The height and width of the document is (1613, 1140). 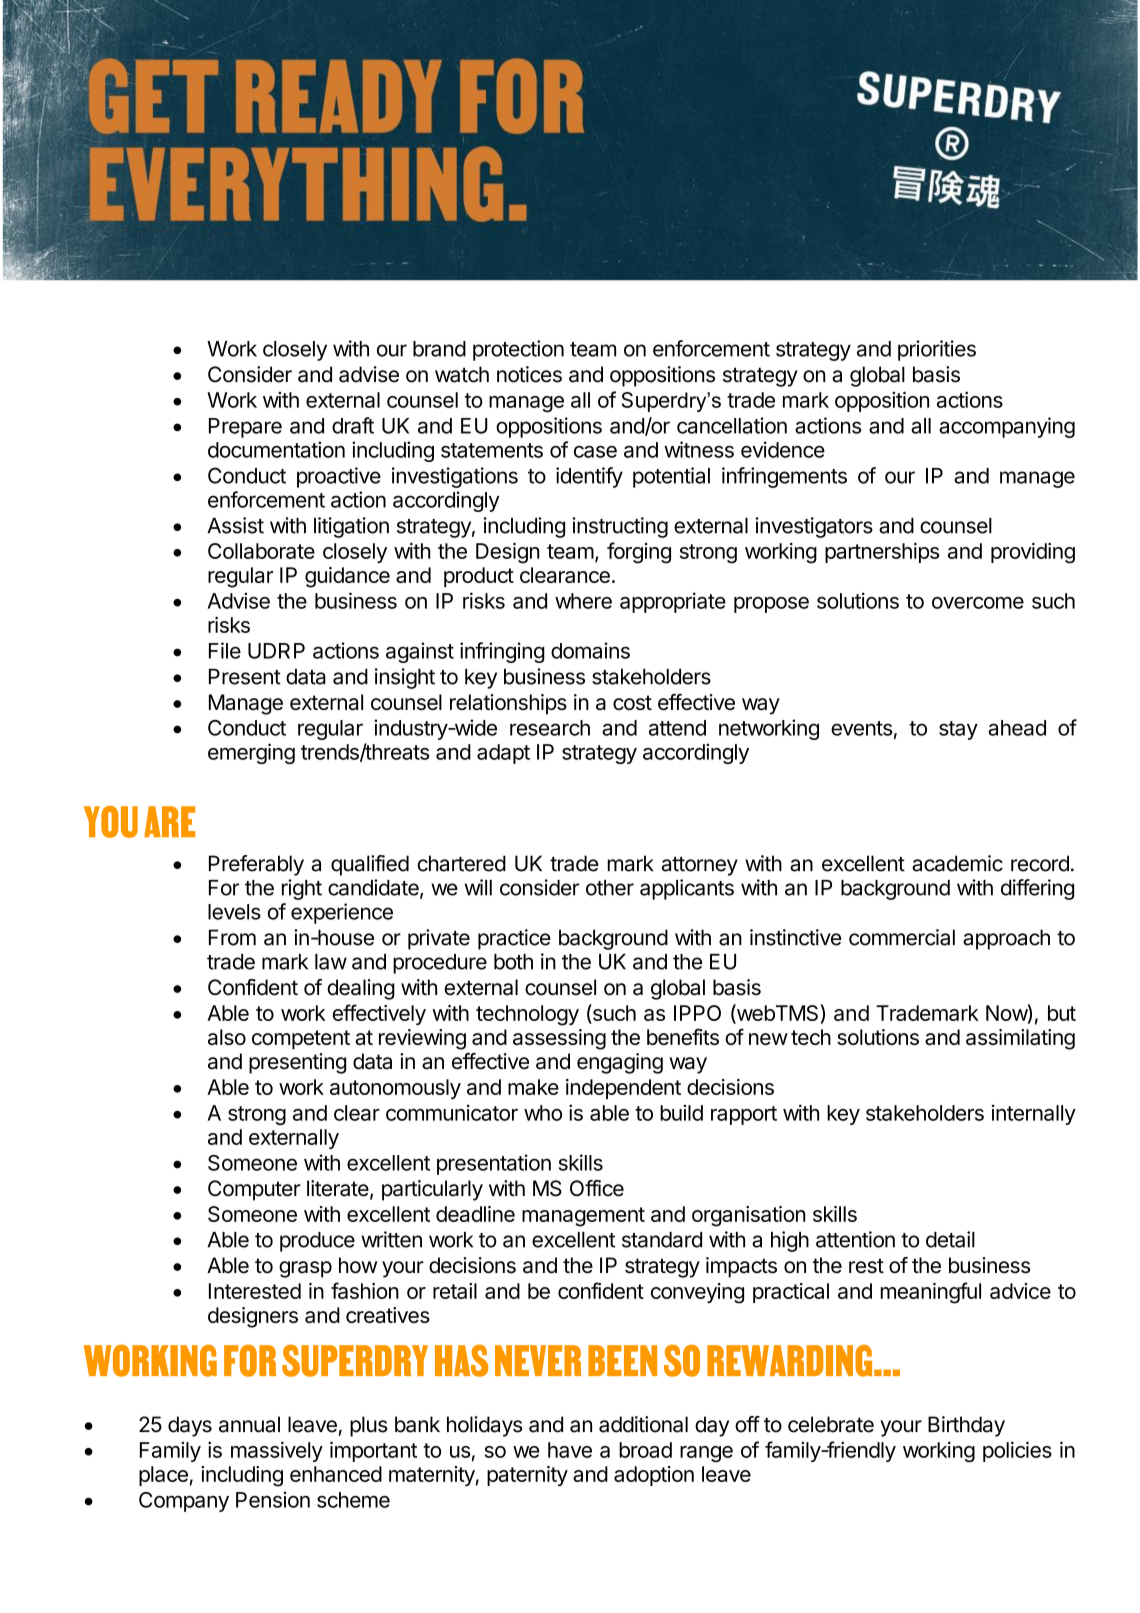 What do you see at coordinates (623, 1089) in the document?
I see `independent` at bounding box center [623, 1089].
